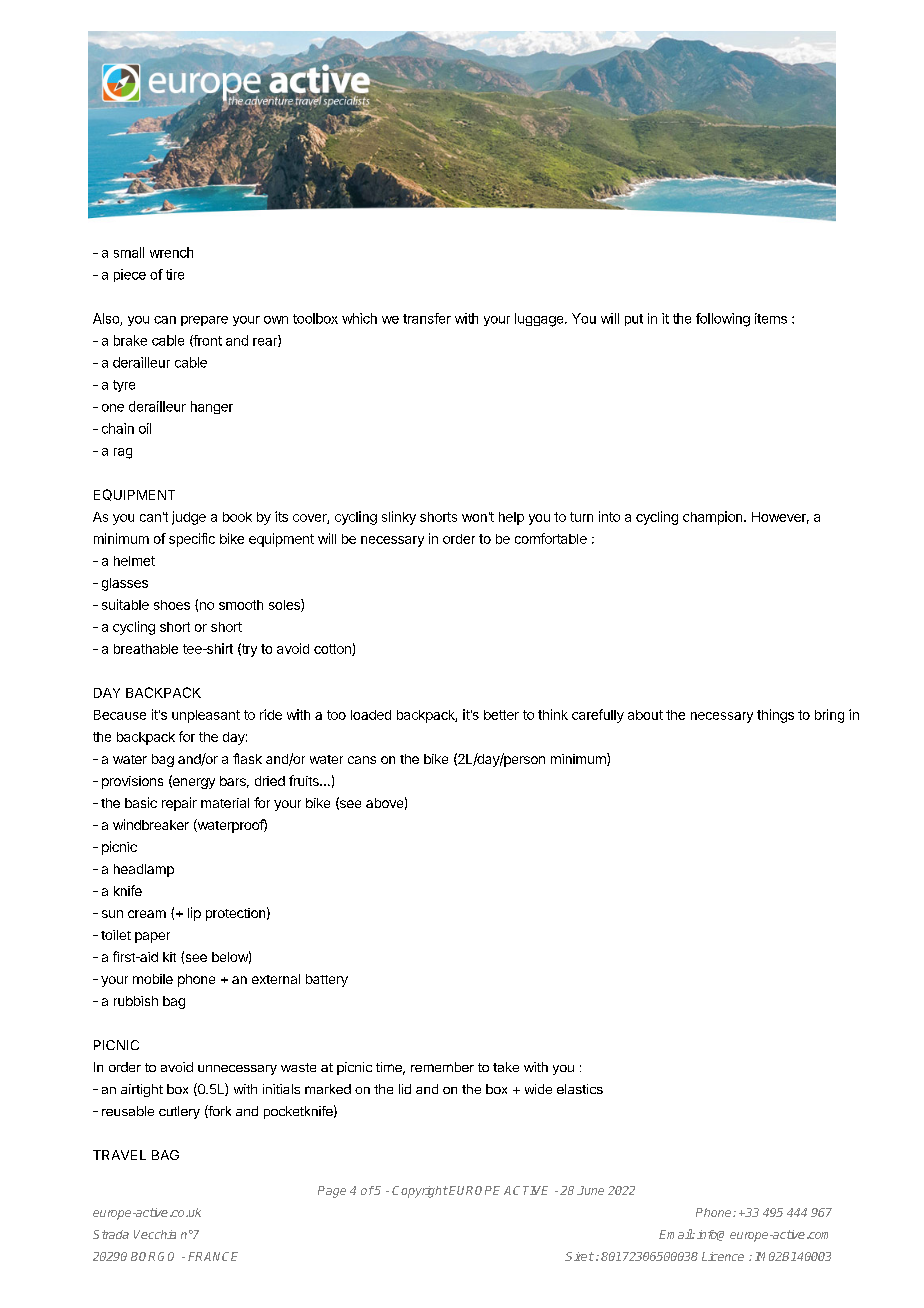 Image resolution: width=924 pixels, height=1308 pixels. Describe the element at coordinates (175, 274) in the image. I see `tire` at that location.
